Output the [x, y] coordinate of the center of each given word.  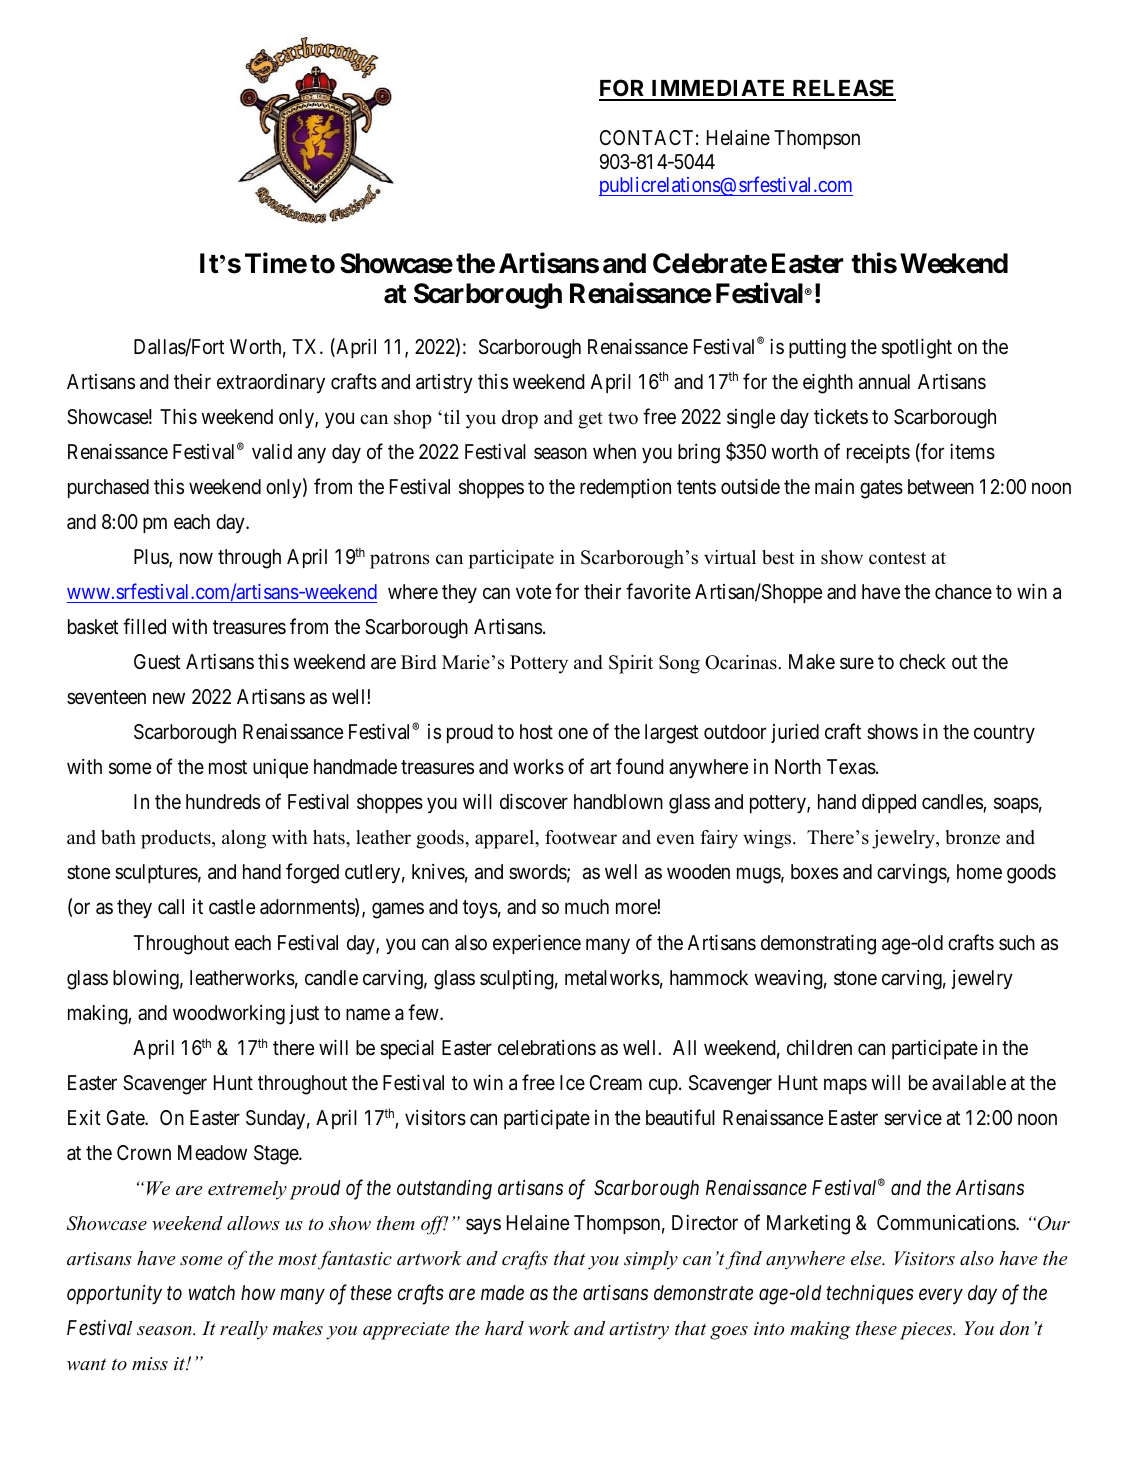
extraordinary [271, 384]
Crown [144, 1152]
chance [963, 592]
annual [884, 382]
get [590, 420]
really [244, 1330]
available [969, 1083]
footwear [581, 837]
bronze [973, 837]
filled [144, 626]
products [177, 839]
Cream [616, 1083]
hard [504, 1328]
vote [533, 592]
